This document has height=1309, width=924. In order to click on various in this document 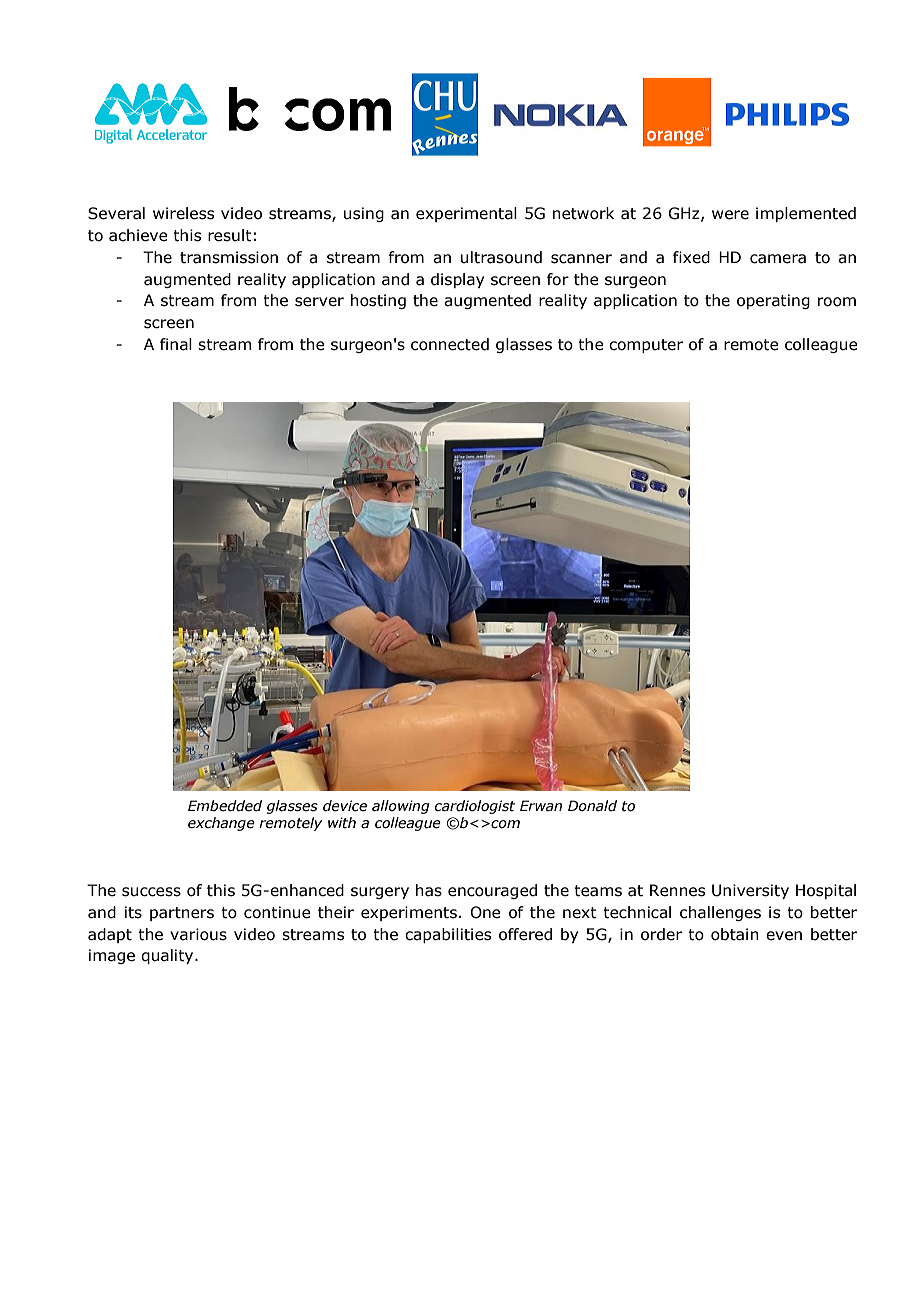, I will do `click(198, 934)`.
